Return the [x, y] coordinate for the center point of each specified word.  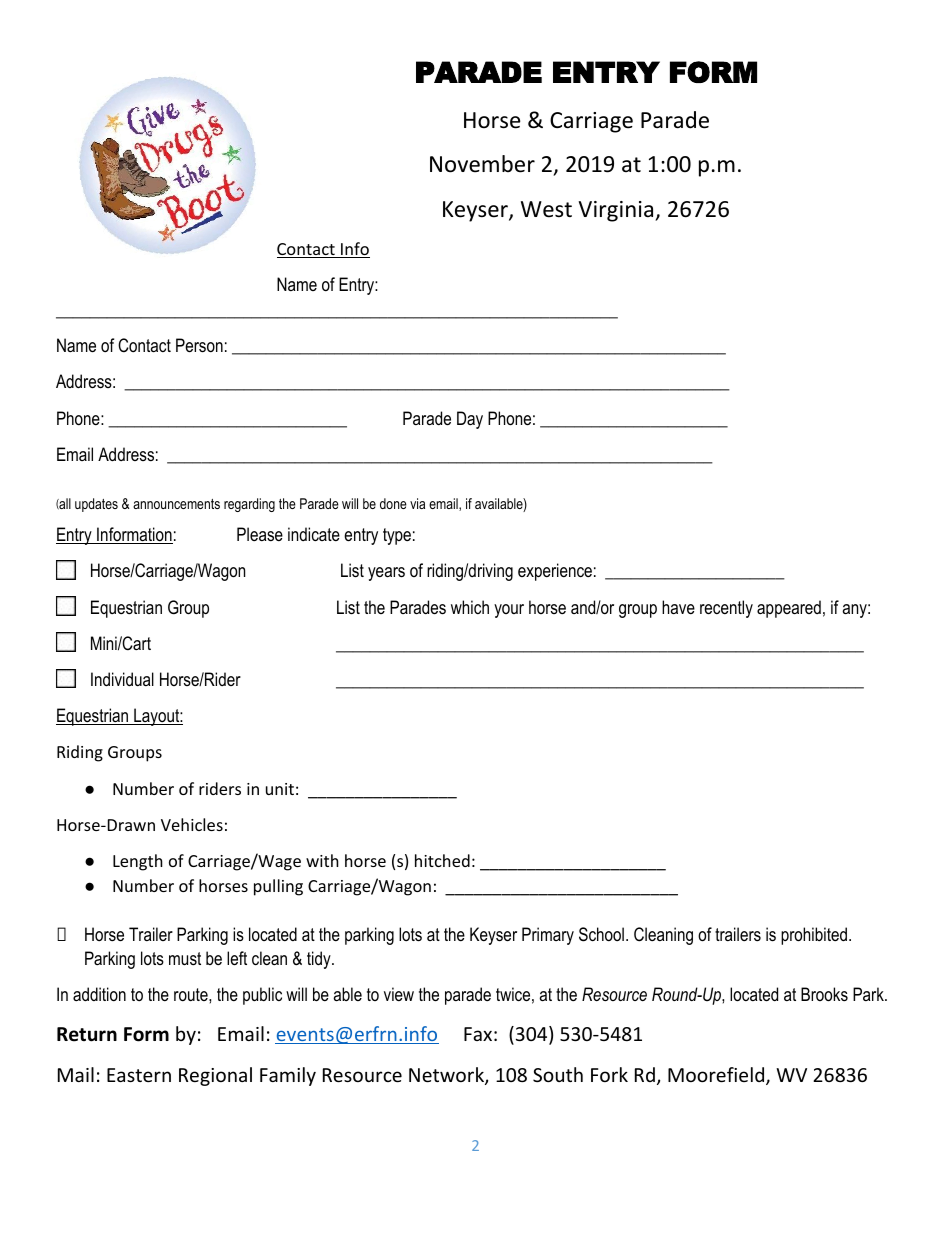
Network [447, 1076]
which [470, 607]
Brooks [824, 994]
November [482, 164]
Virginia [617, 211]
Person [199, 345]
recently [726, 609]
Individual [122, 679]
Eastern [139, 1075]
